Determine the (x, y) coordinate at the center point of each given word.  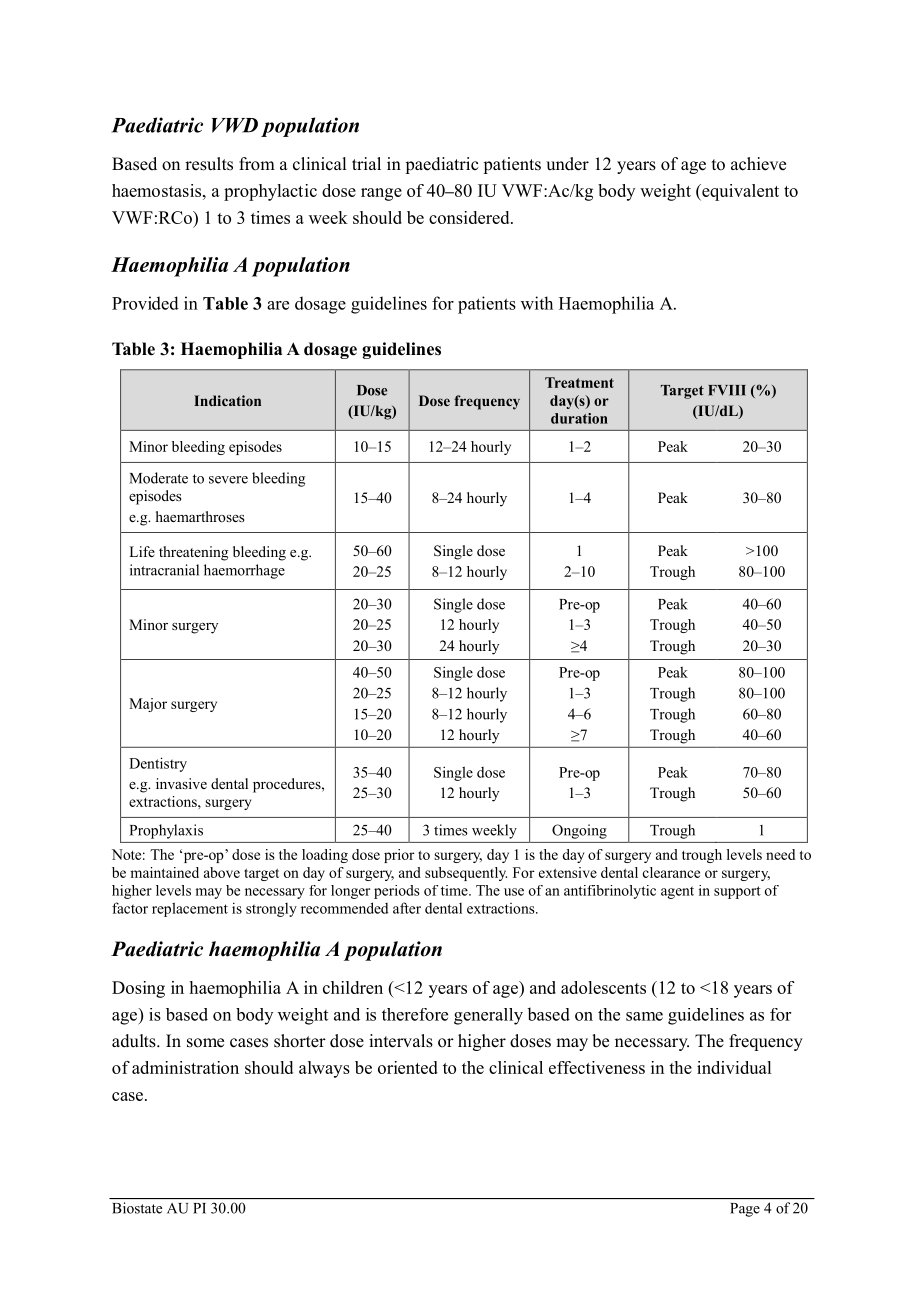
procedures (288, 785)
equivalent (739, 192)
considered (470, 217)
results (209, 164)
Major (148, 705)
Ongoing (579, 831)
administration (185, 1067)
